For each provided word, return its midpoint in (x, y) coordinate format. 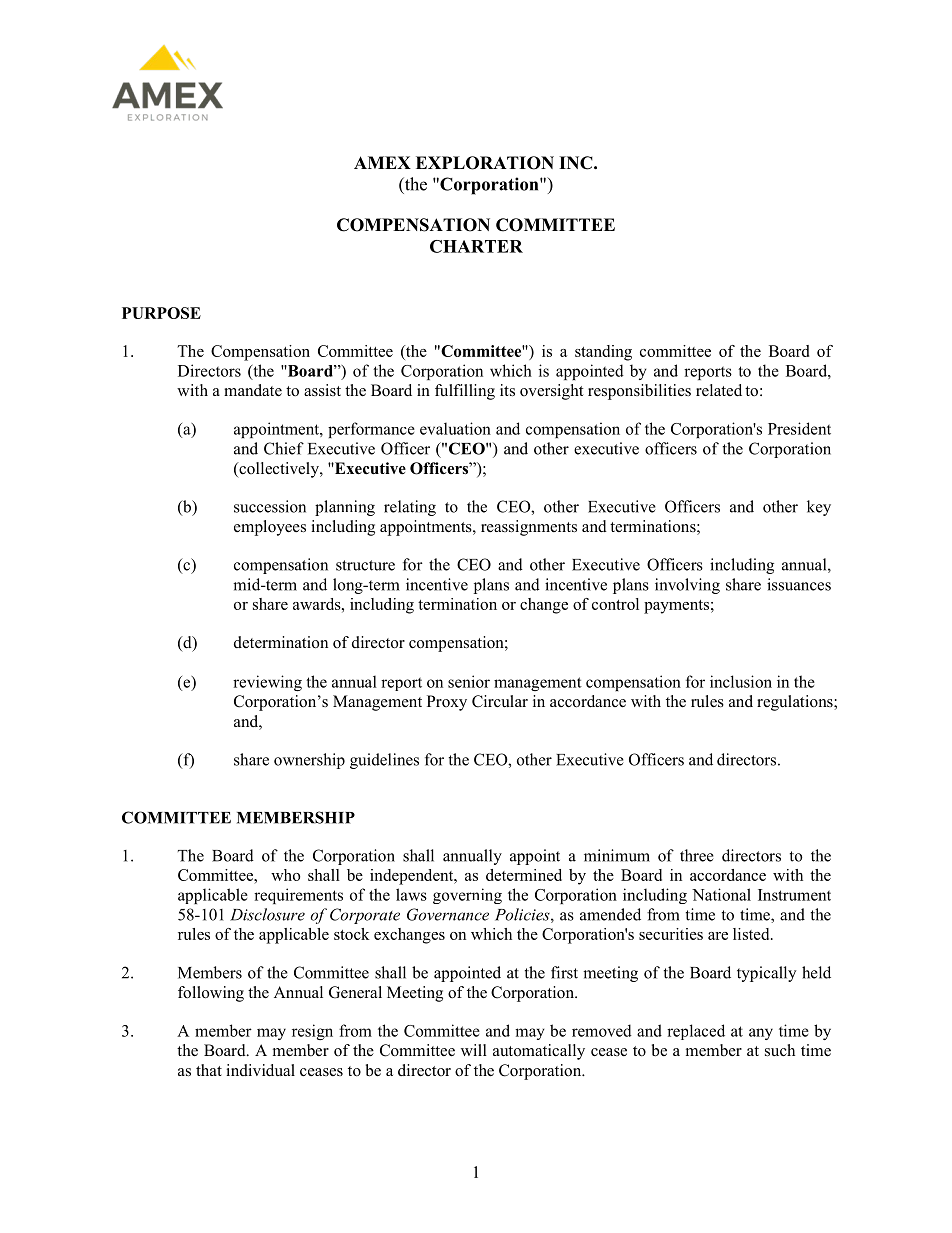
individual (260, 1070)
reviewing (267, 683)
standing (603, 353)
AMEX (382, 162)
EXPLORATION (485, 163)
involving (687, 586)
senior (469, 681)
